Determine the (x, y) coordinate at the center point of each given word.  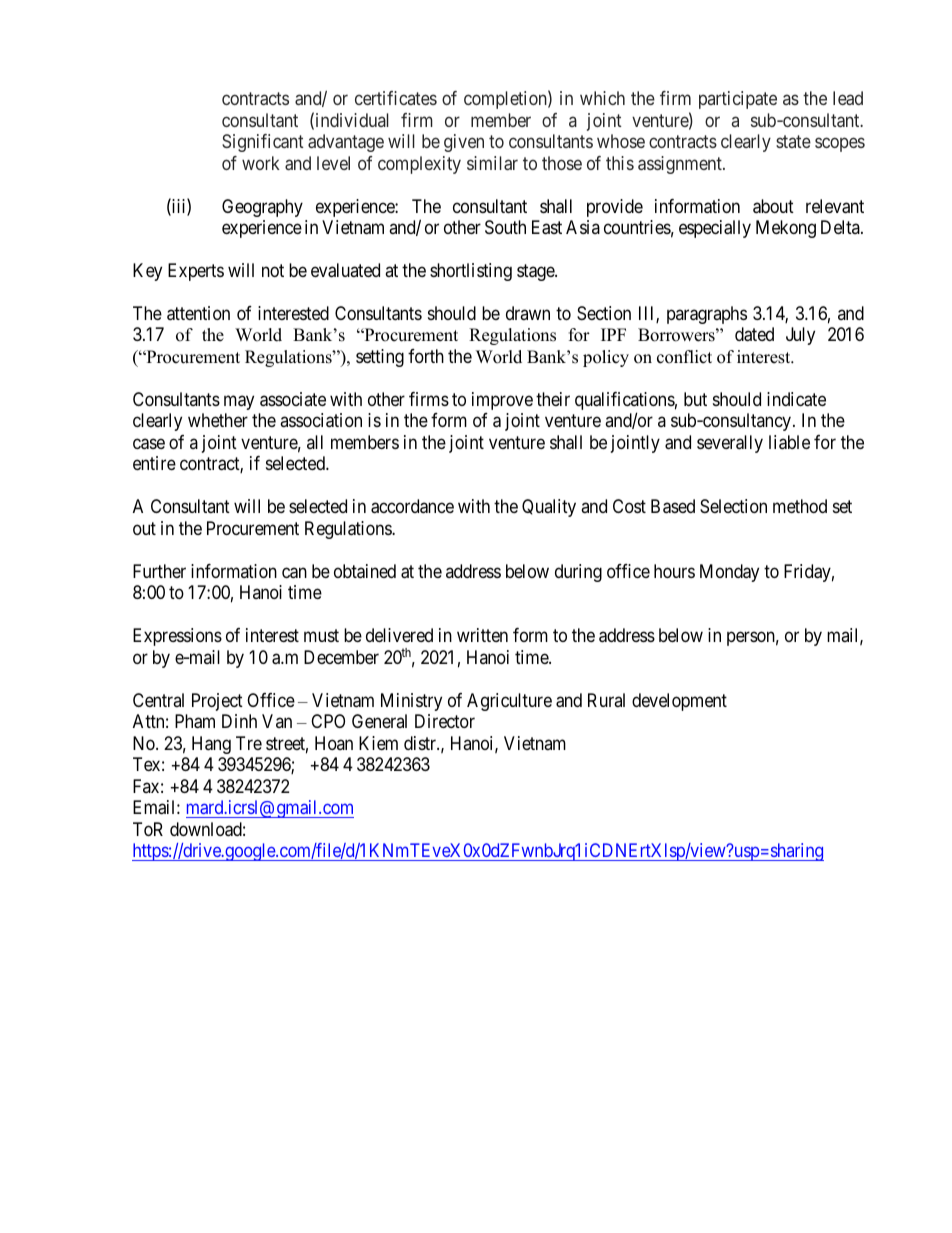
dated (754, 334)
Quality (549, 508)
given (464, 143)
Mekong (786, 229)
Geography (262, 208)
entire (154, 463)
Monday (729, 573)
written (482, 635)
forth (426, 356)
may (239, 402)
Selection (733, 506)
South (505, 227)
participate (738, 100)
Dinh (239, 721)
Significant (263, 143)
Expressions (177, 637)
